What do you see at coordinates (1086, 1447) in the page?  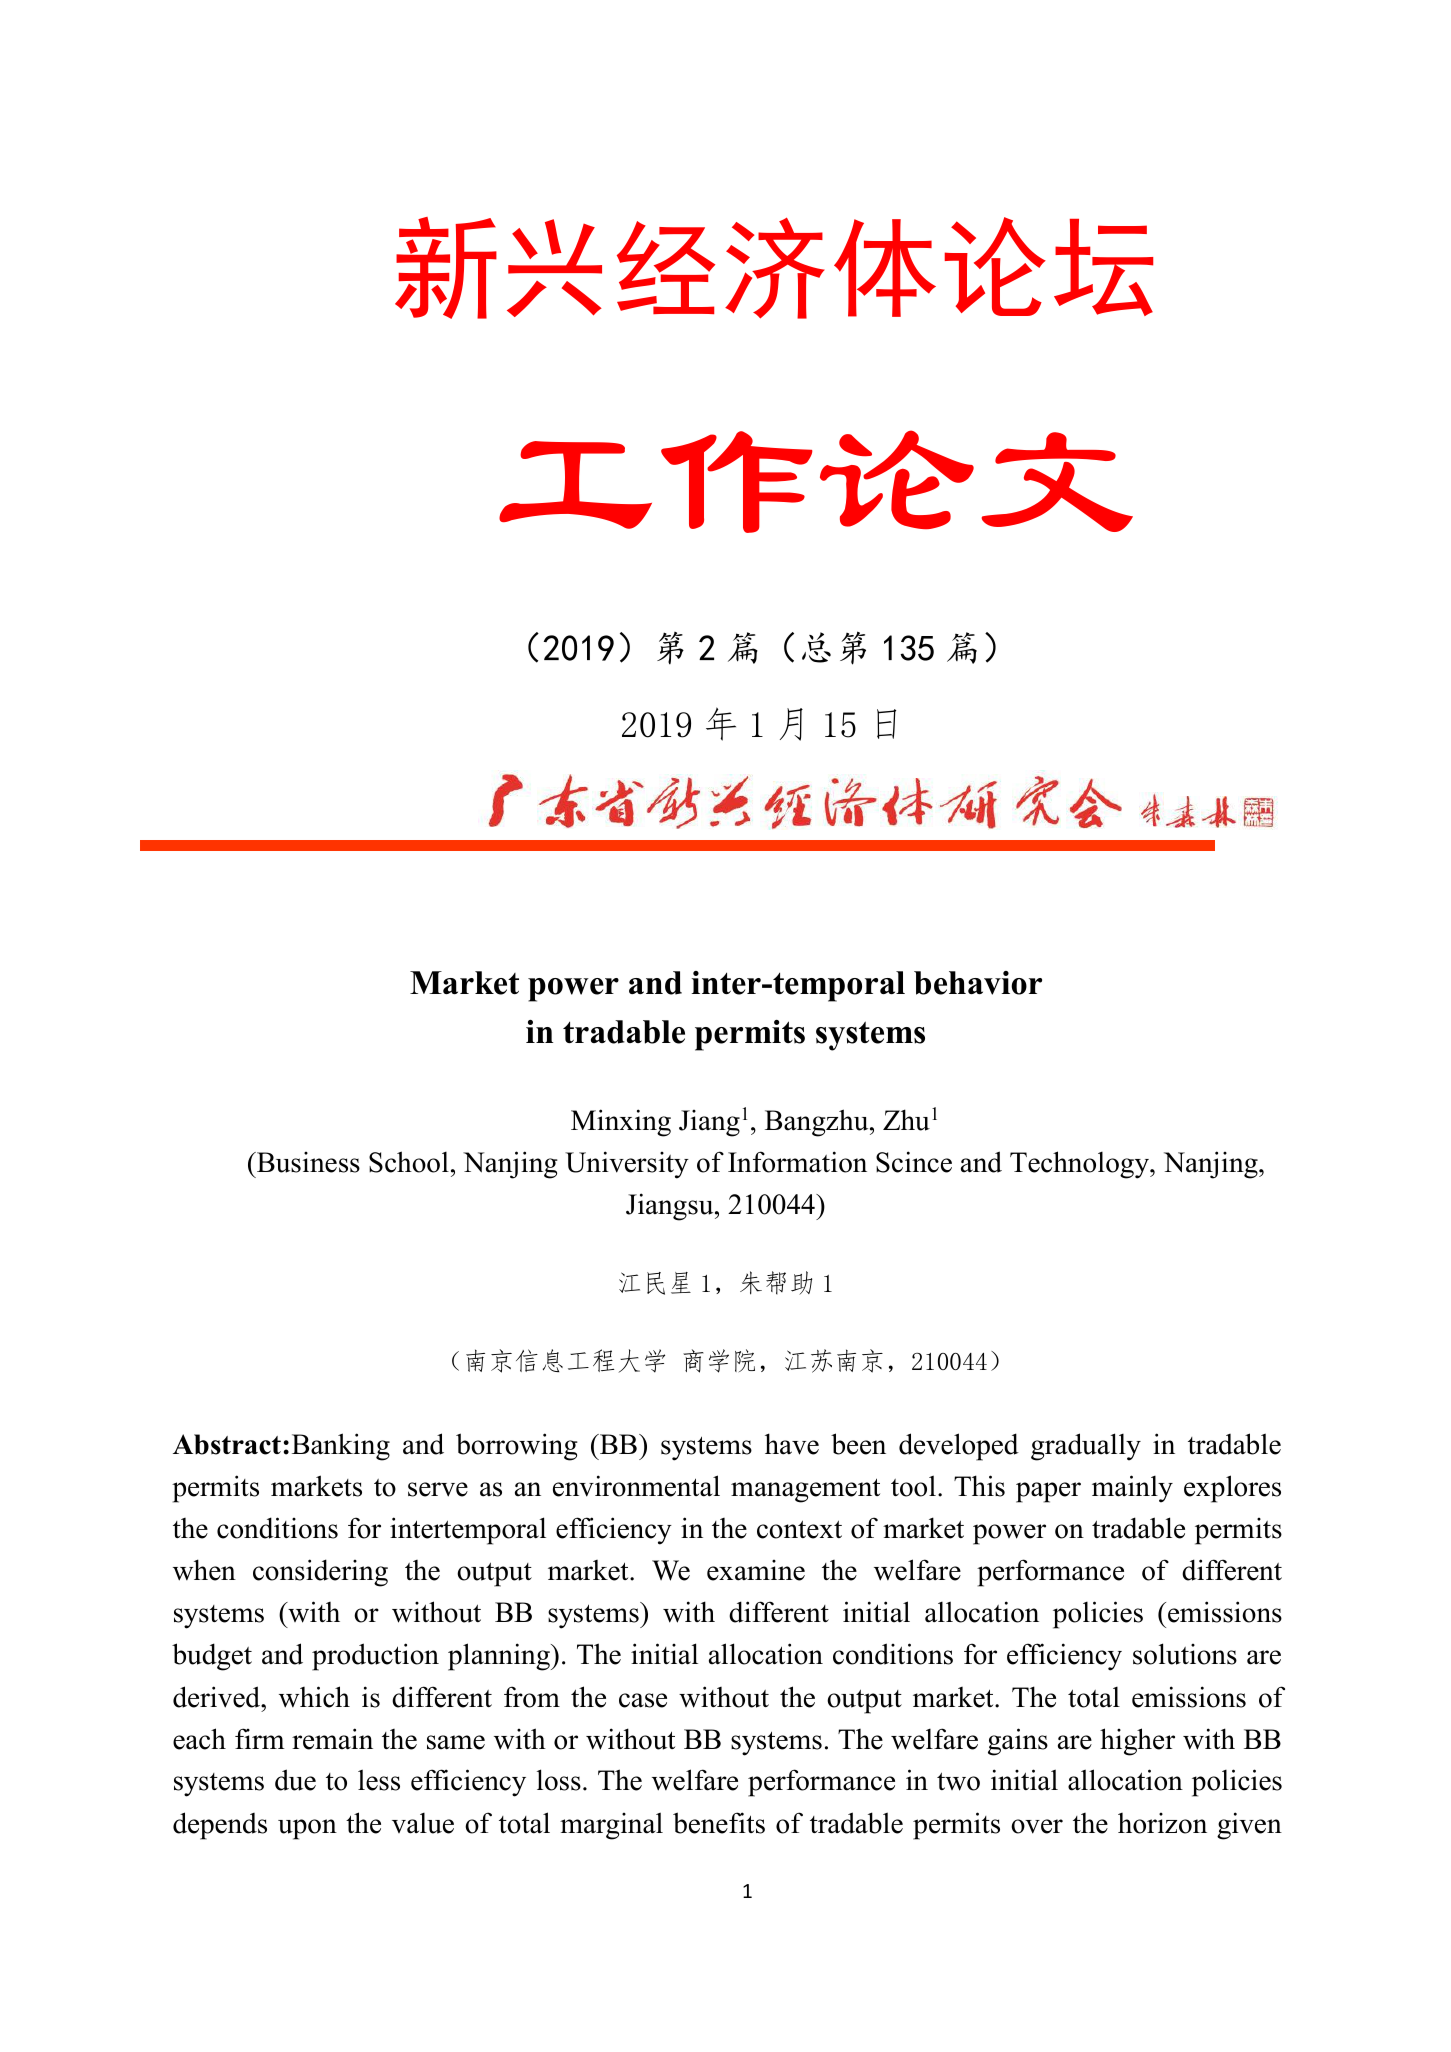 I see `gradually` at bounding box center [1086, 1447].
